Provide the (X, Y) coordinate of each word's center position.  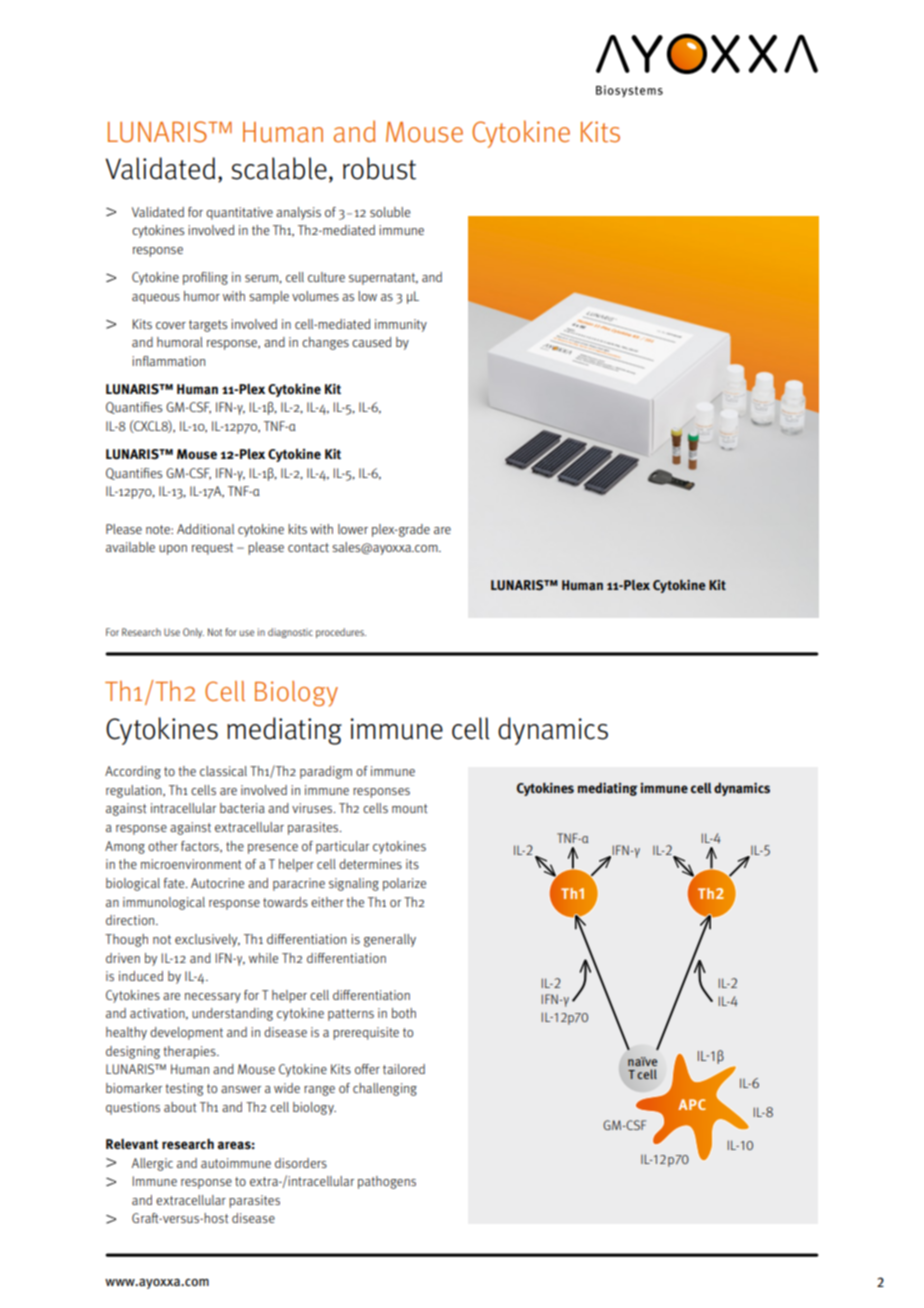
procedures (341, 633)
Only (193, 633)
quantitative (239, 213)
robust (379, 168)
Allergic (152, 1164)
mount (409, 808)
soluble (390, 212)
